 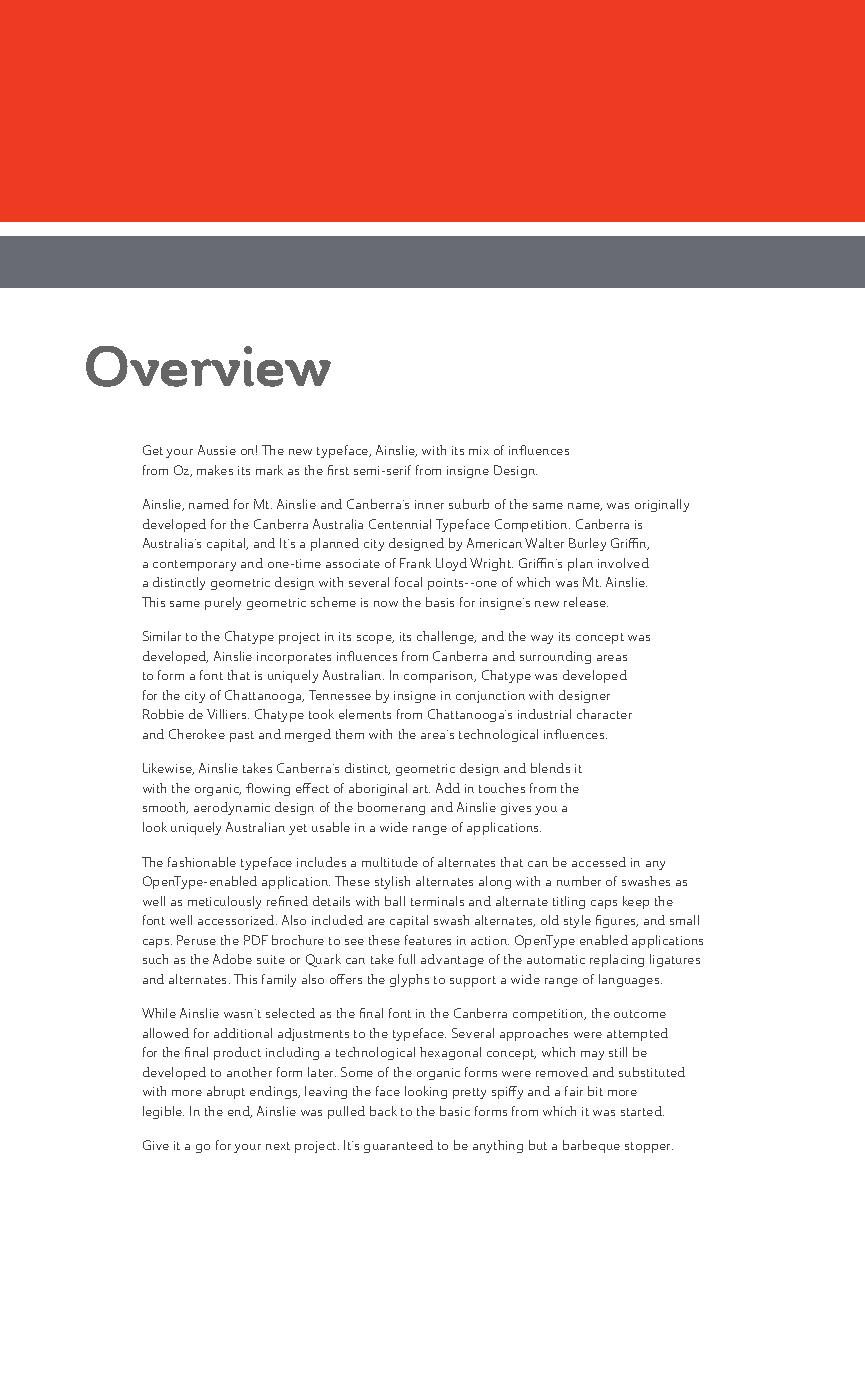 What do you see at coordinates (428, 940) in the screenshot?
I see `features` at bounding box center [428, 940].
